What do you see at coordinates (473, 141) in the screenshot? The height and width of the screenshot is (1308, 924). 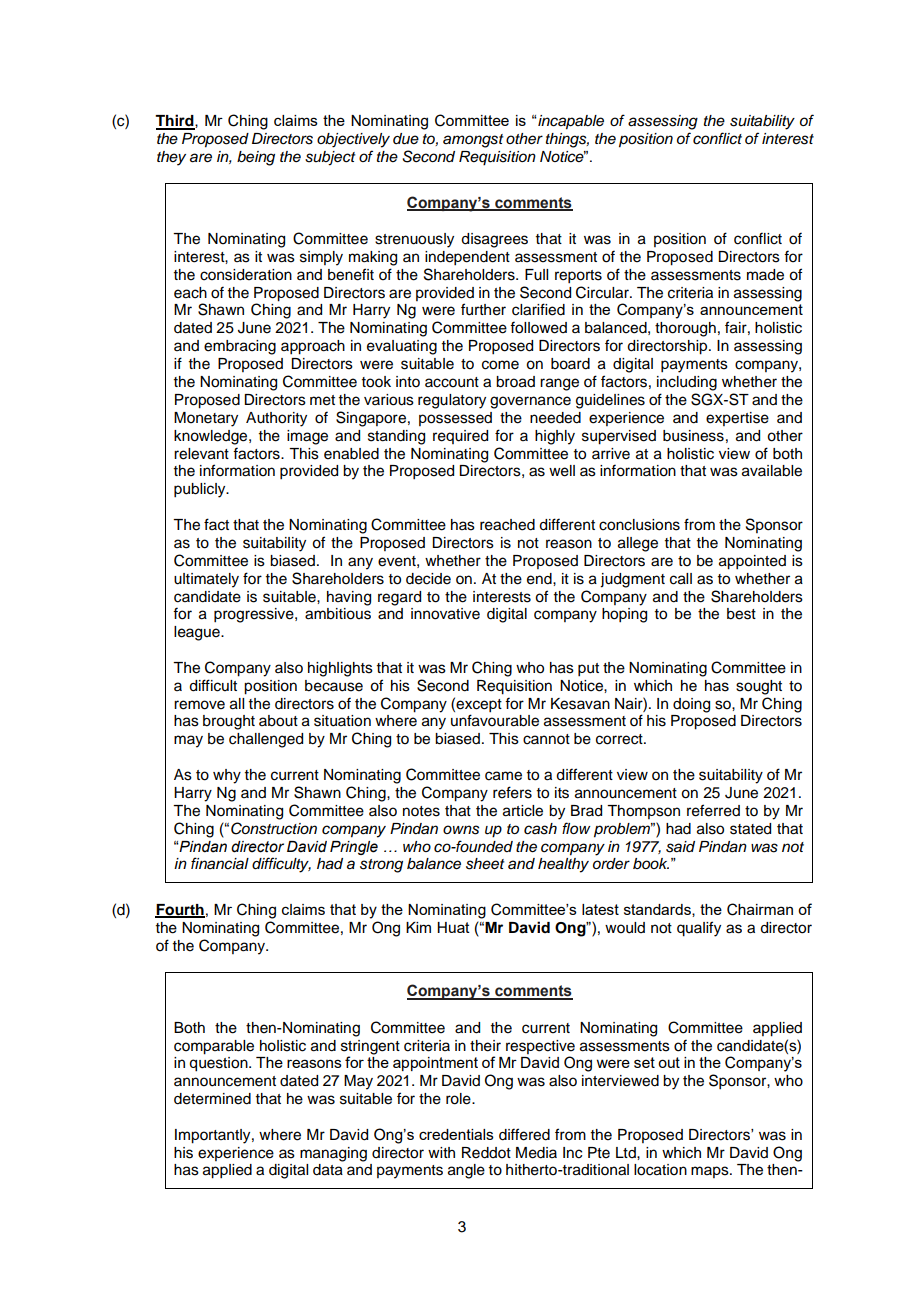 I see `amongst` at bounding box center [473, 141].
